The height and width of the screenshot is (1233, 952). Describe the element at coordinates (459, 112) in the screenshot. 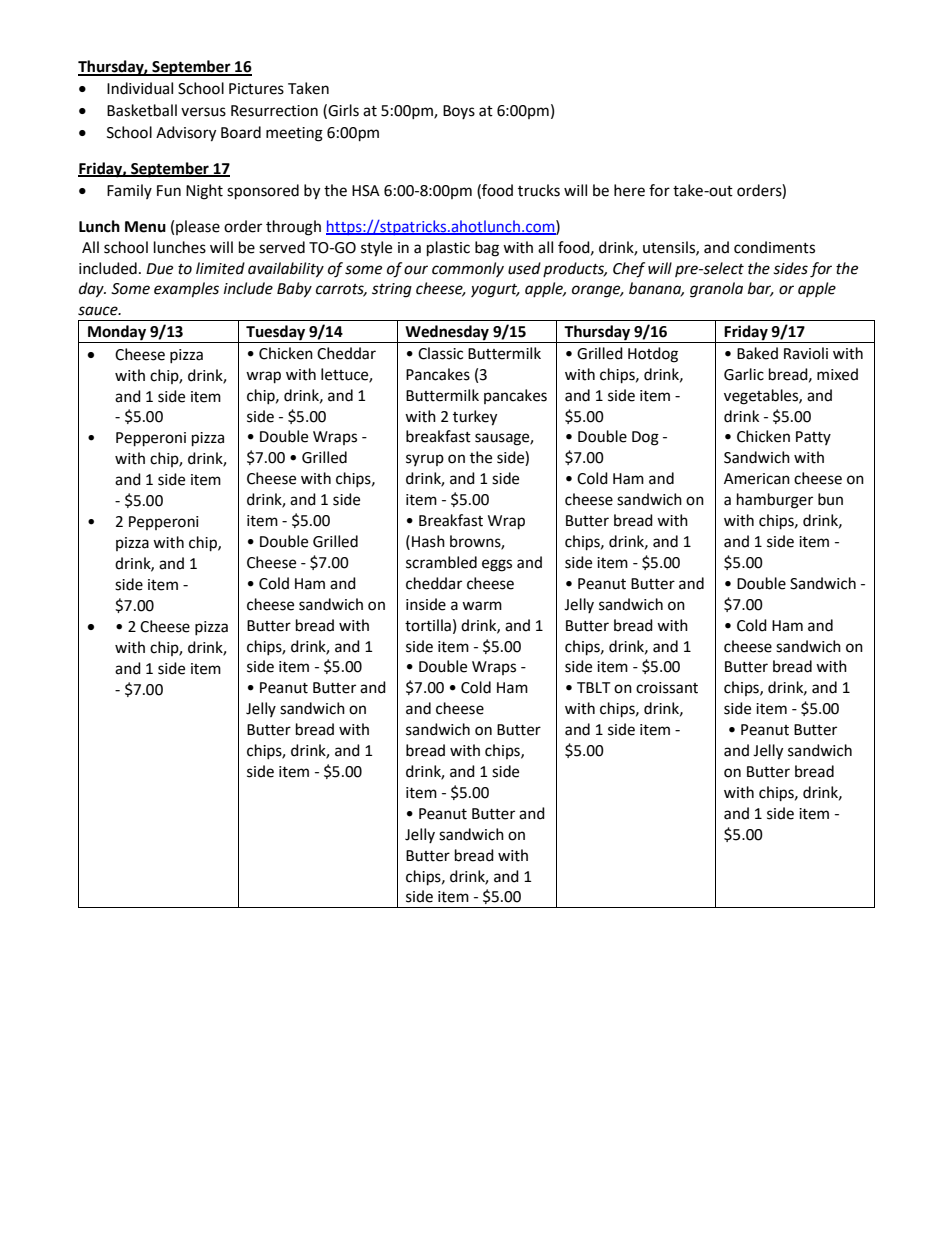

I see `Boys` at that location.
